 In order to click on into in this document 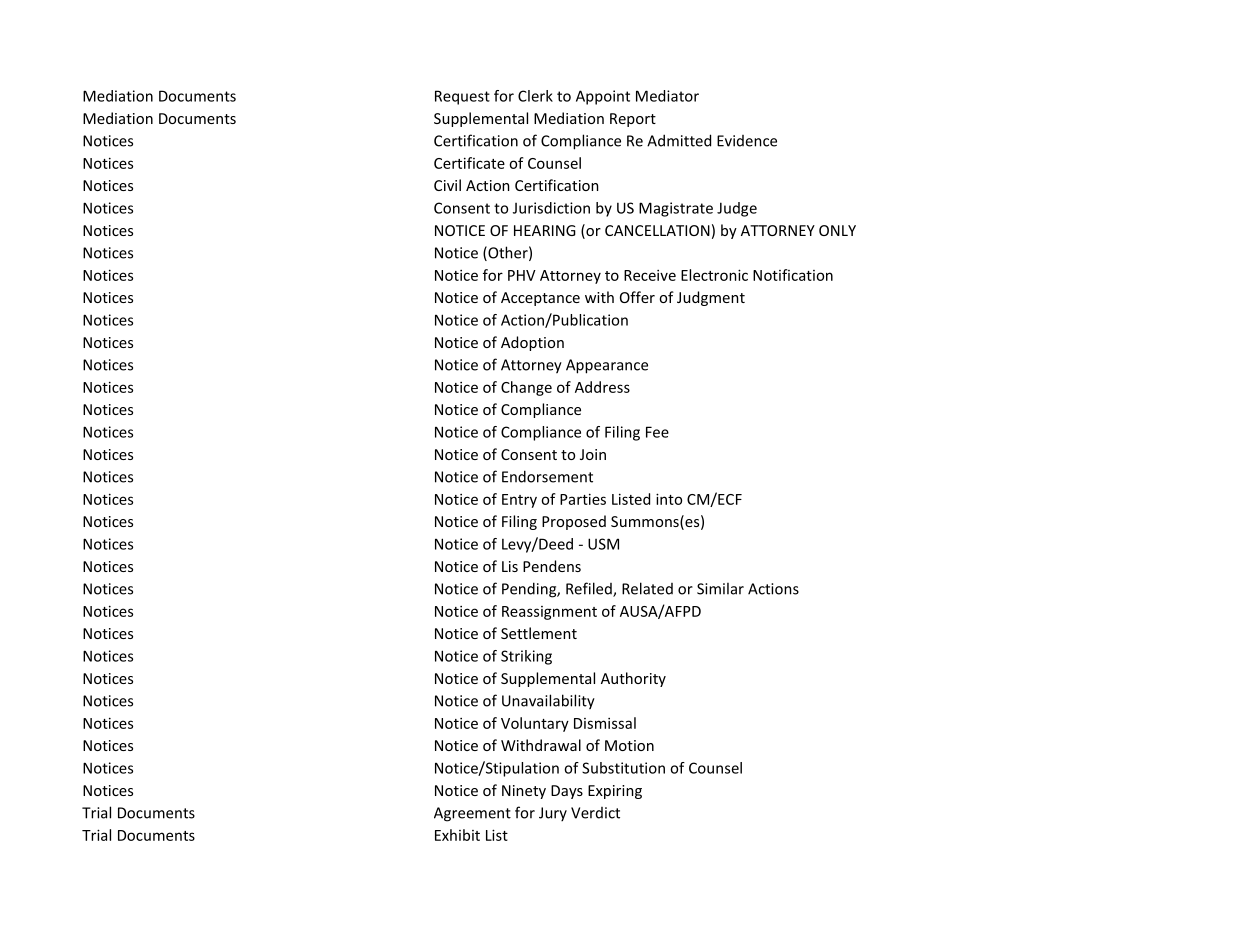, I will do `click(669, 499)`.
